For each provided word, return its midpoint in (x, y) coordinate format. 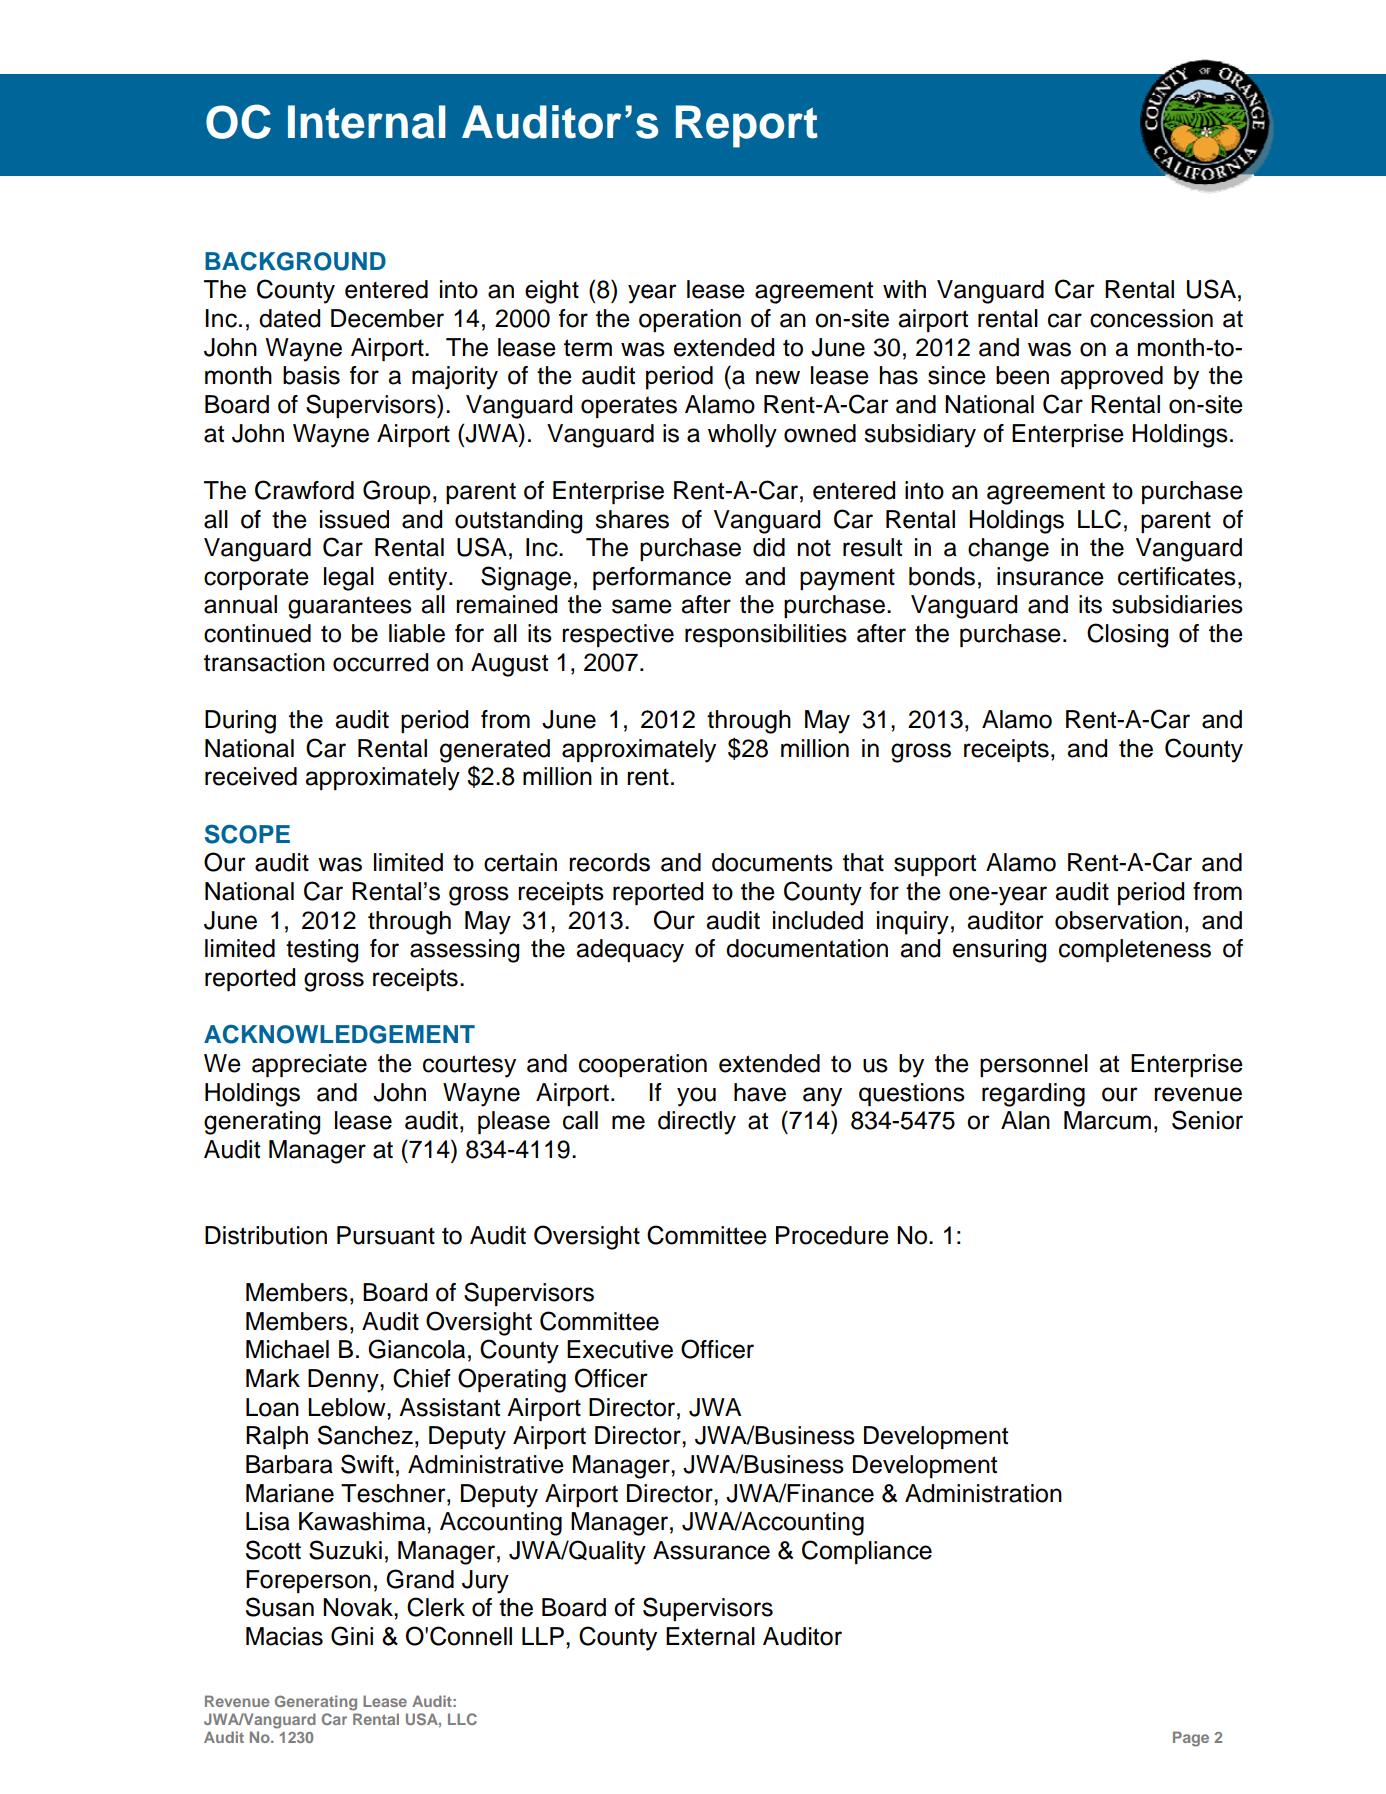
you (696, 1097)
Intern (348, 122)
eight (552, 292)
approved (1111, 377)
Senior (1207, 1120)
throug (742, 722)
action (292, 662)
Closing (1127, 635)
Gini (352, 1636)
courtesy (469, 1066)
